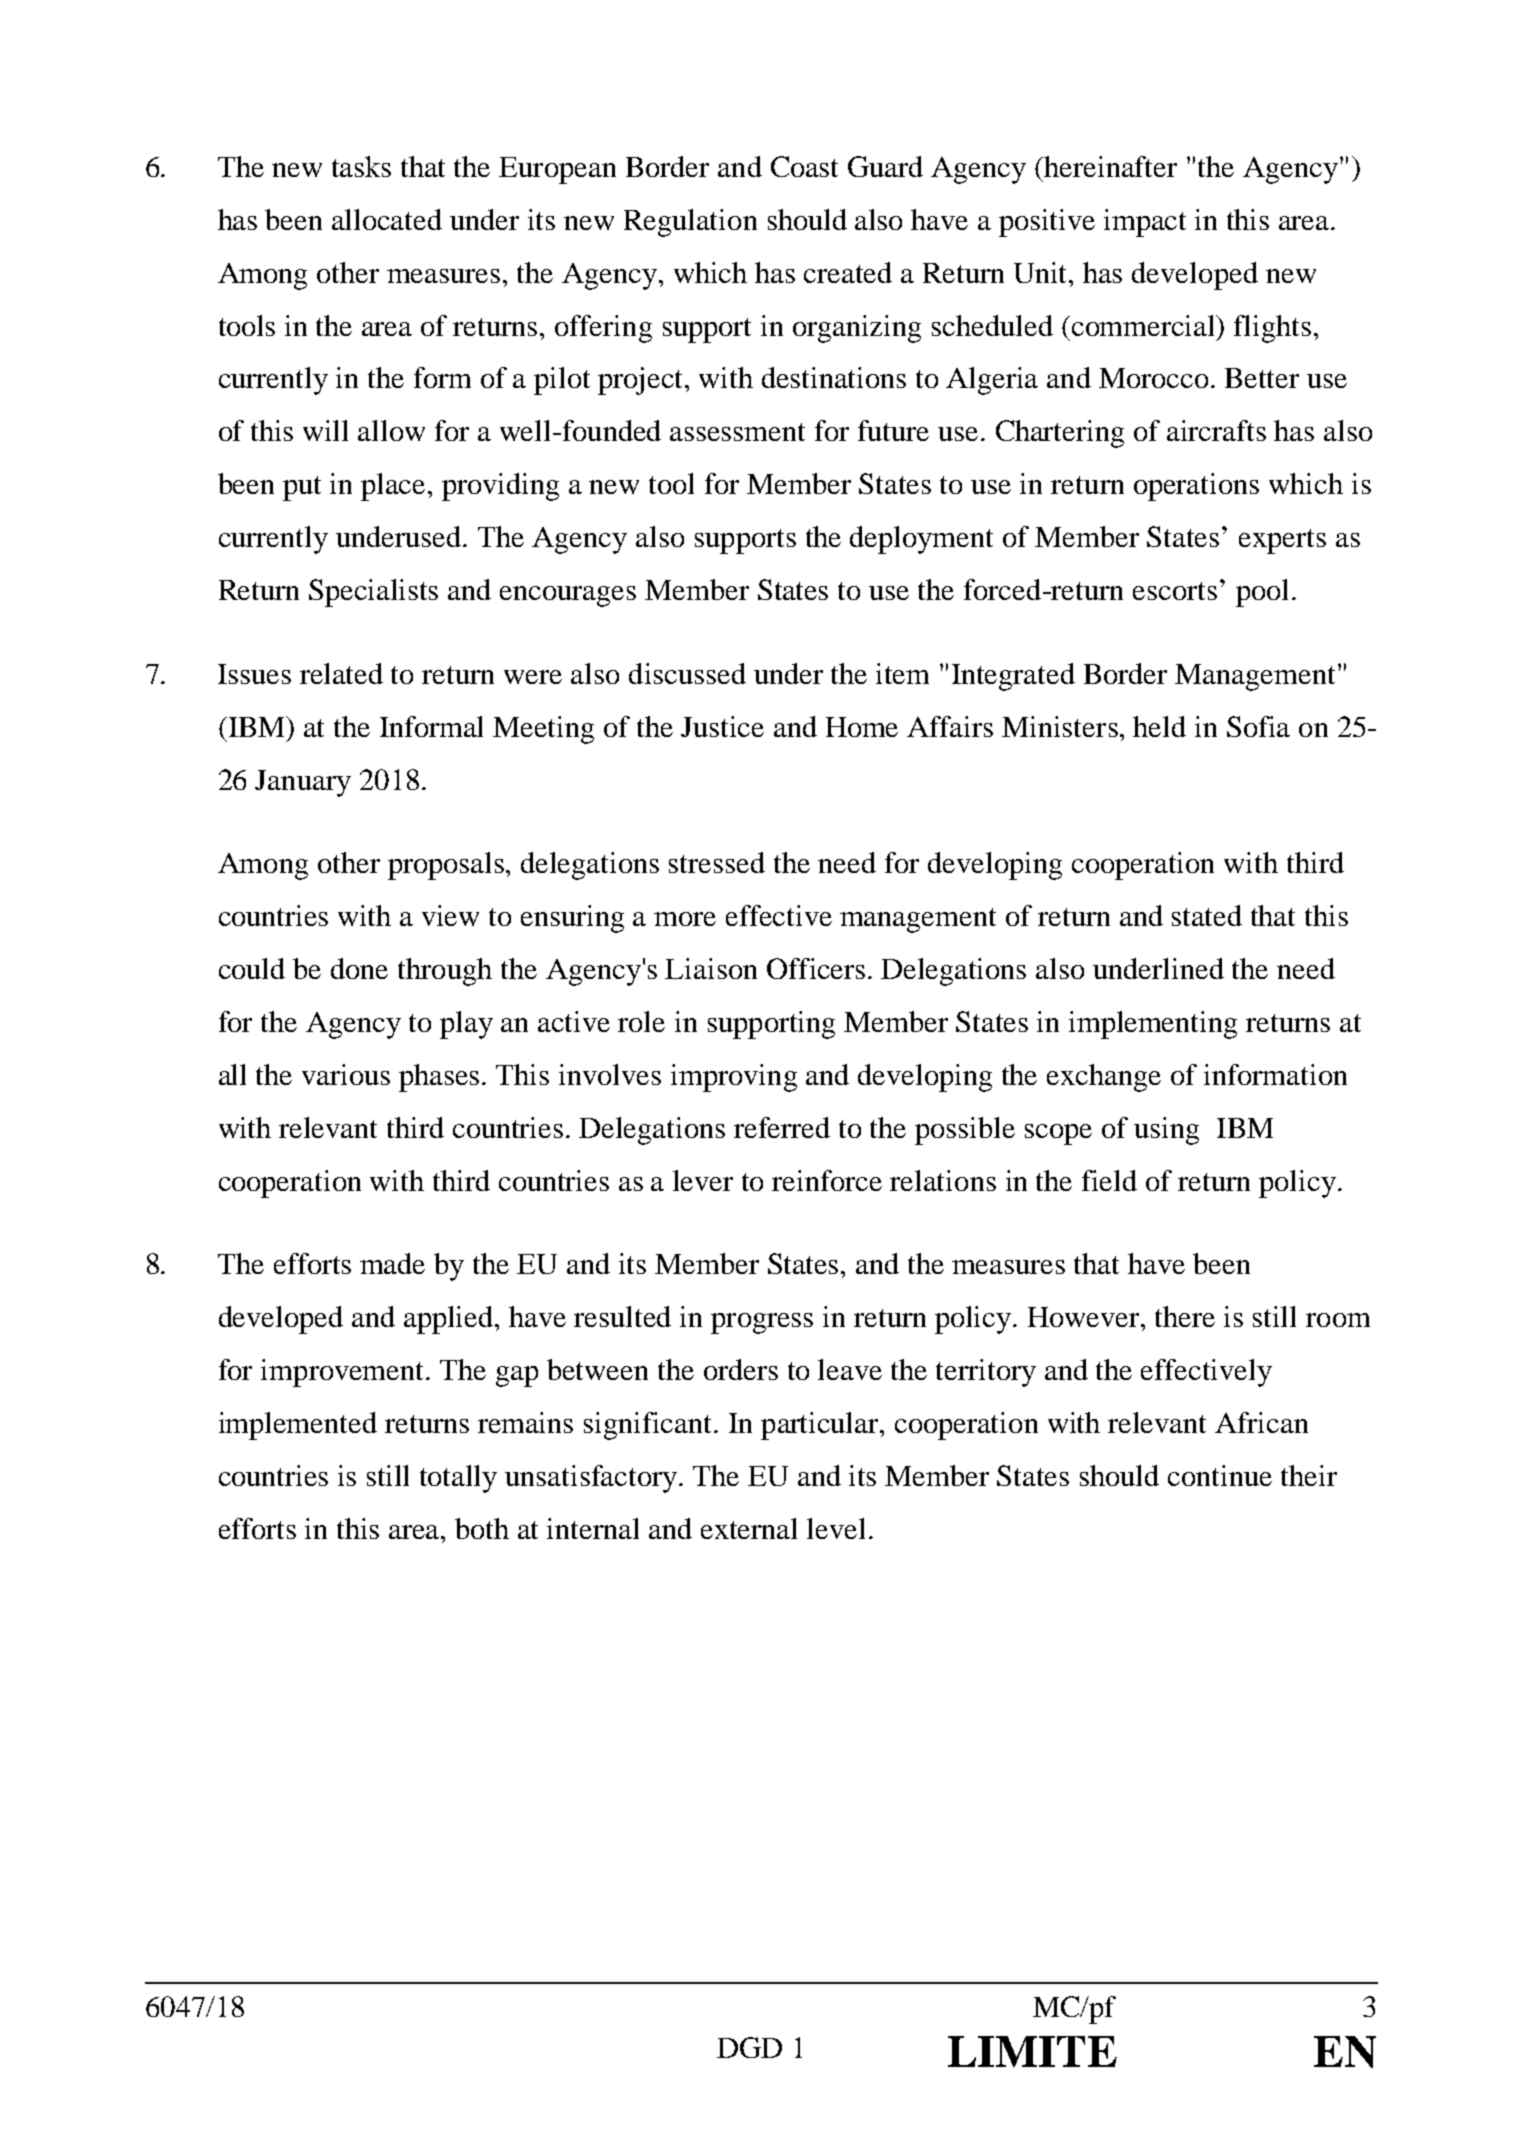  I want to click on various, so click(346, 1074).
